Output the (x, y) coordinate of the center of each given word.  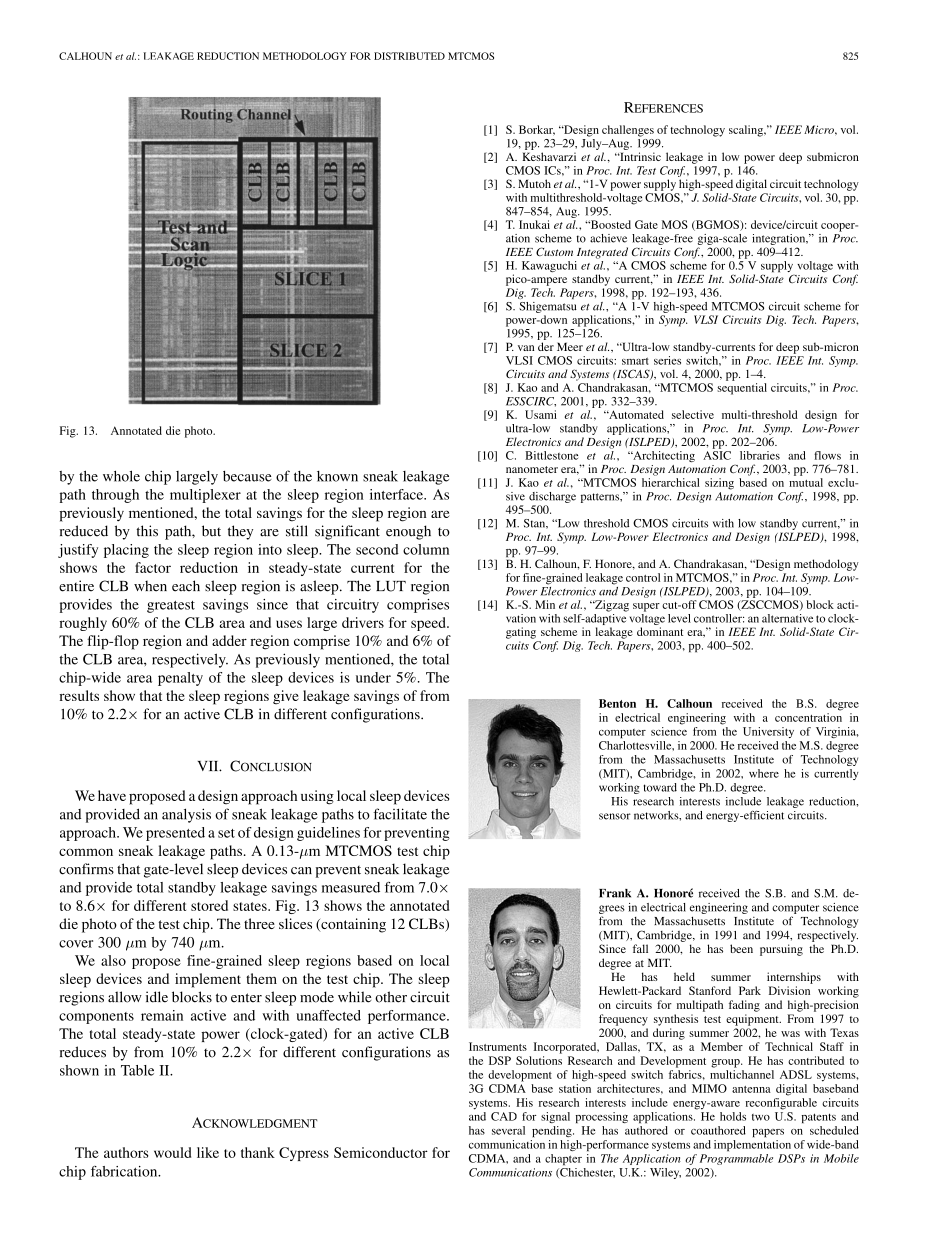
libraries (760, 455)
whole (121, 476)
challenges (628, 131)
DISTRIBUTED (409, 56)
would (172, 1152)
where (764, 773)
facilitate (400, 814)
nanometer (532, 469)
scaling (747, 131)
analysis (186, 815)
